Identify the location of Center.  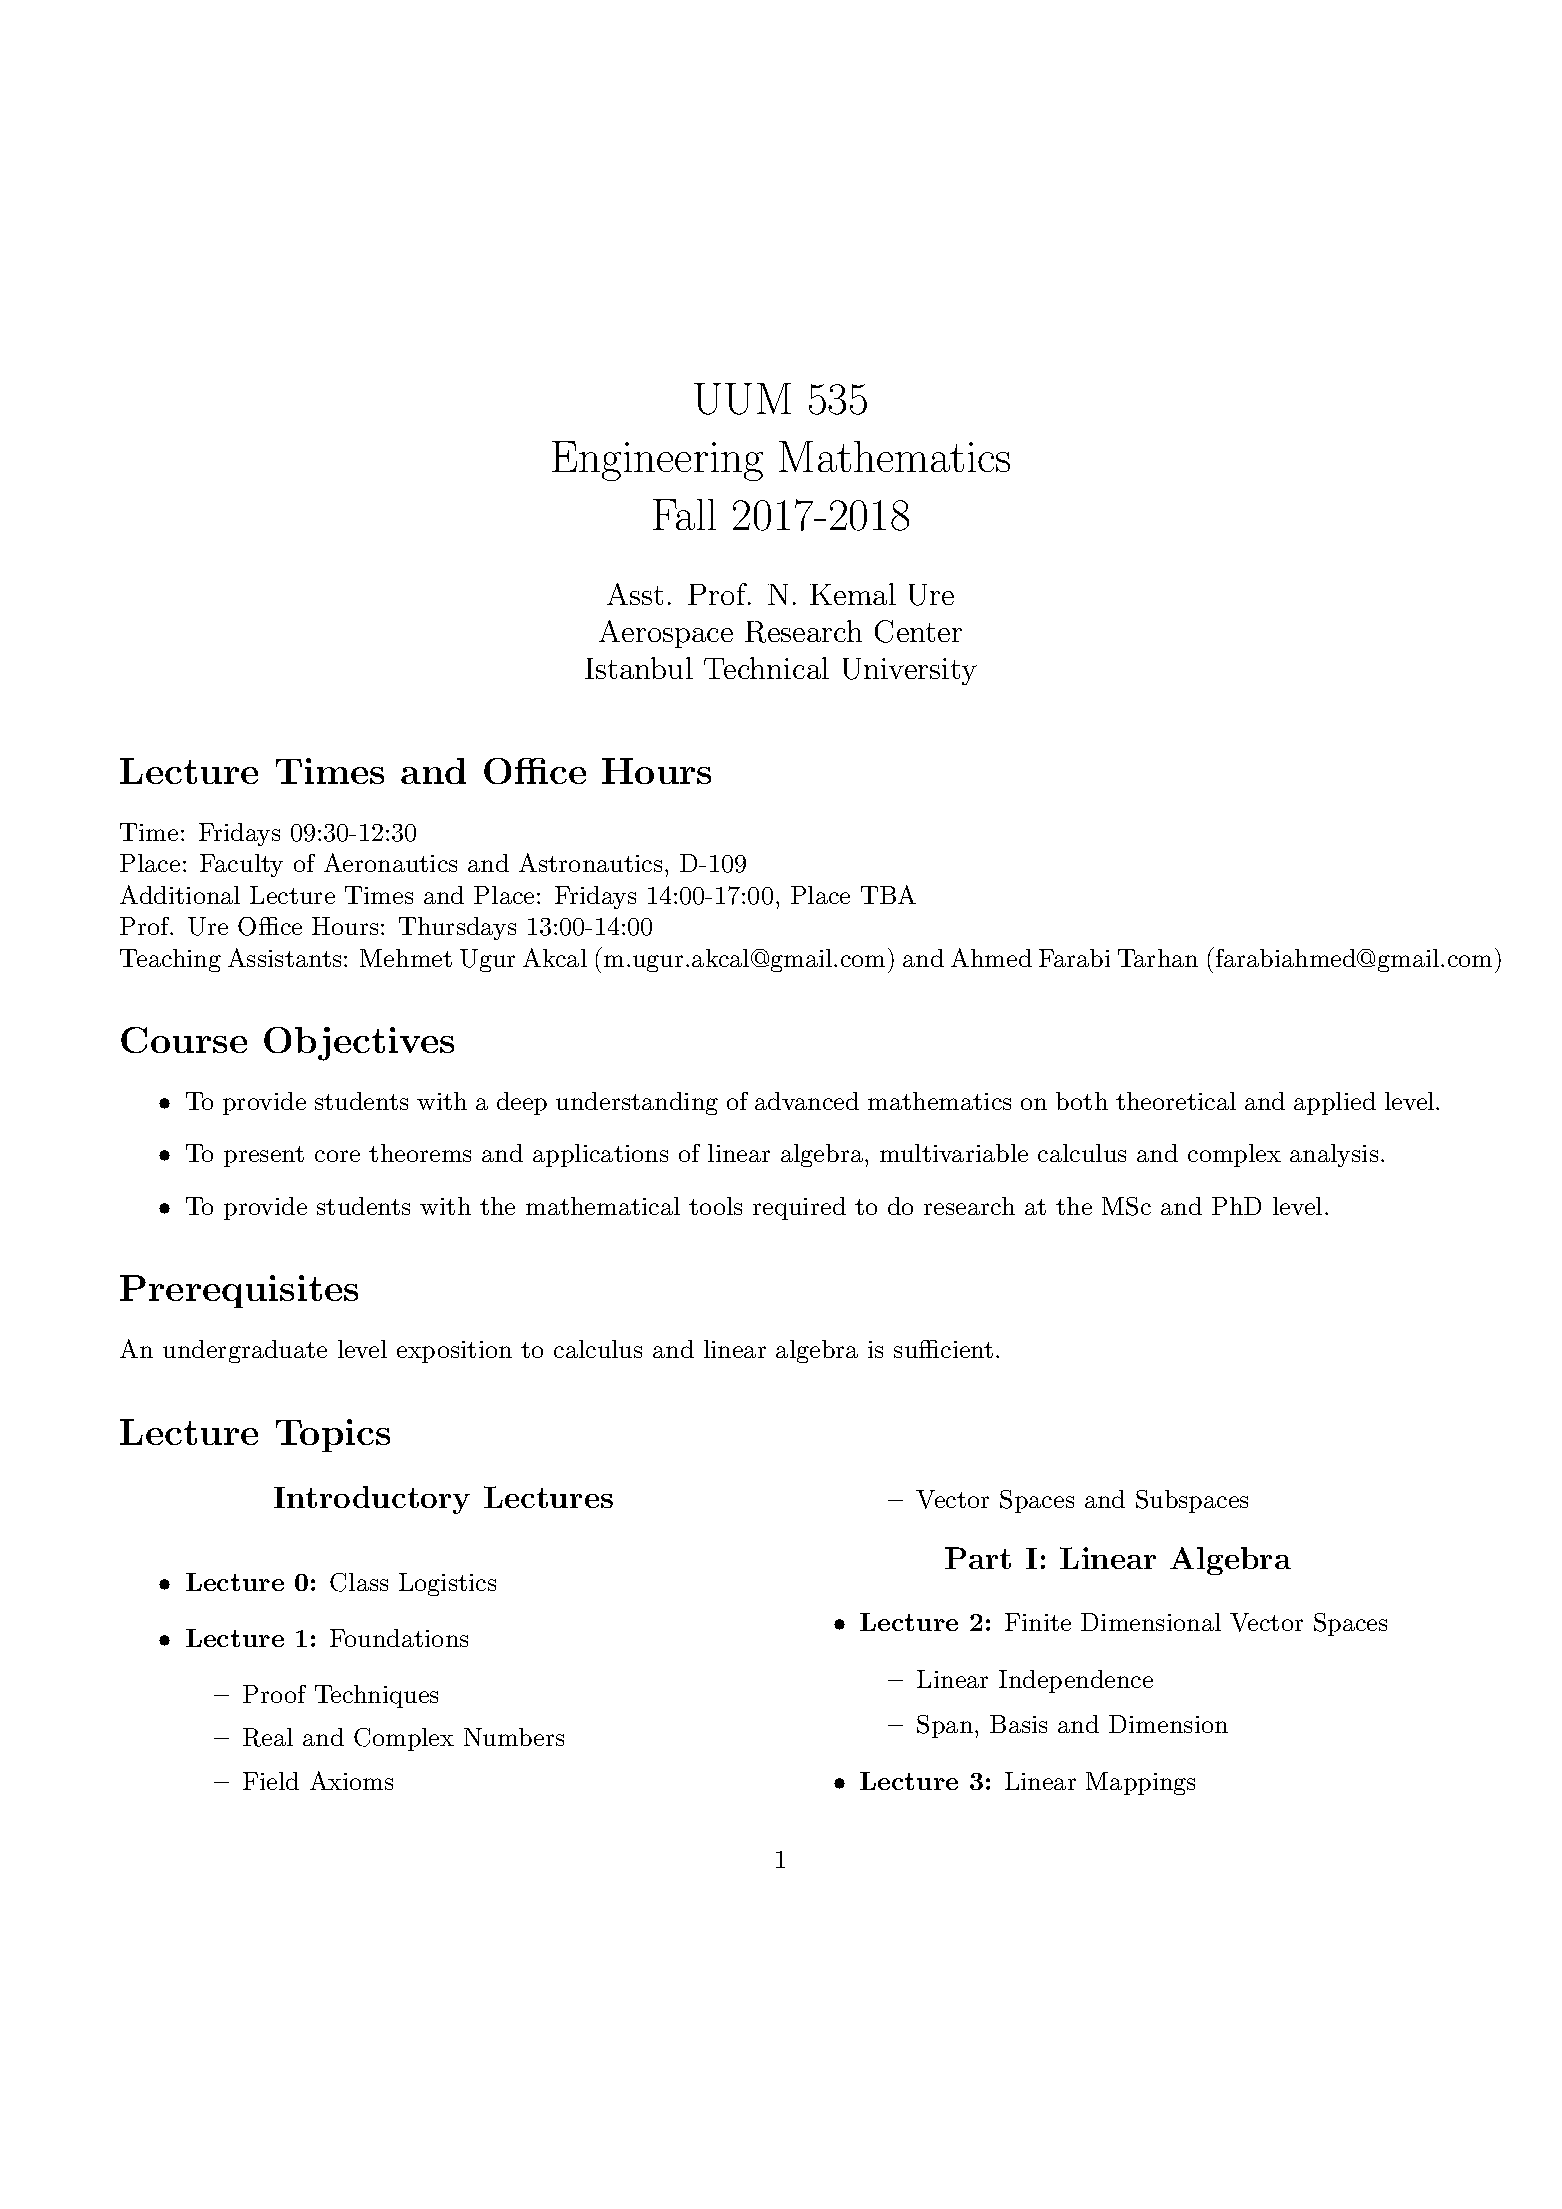
(918, 631).
